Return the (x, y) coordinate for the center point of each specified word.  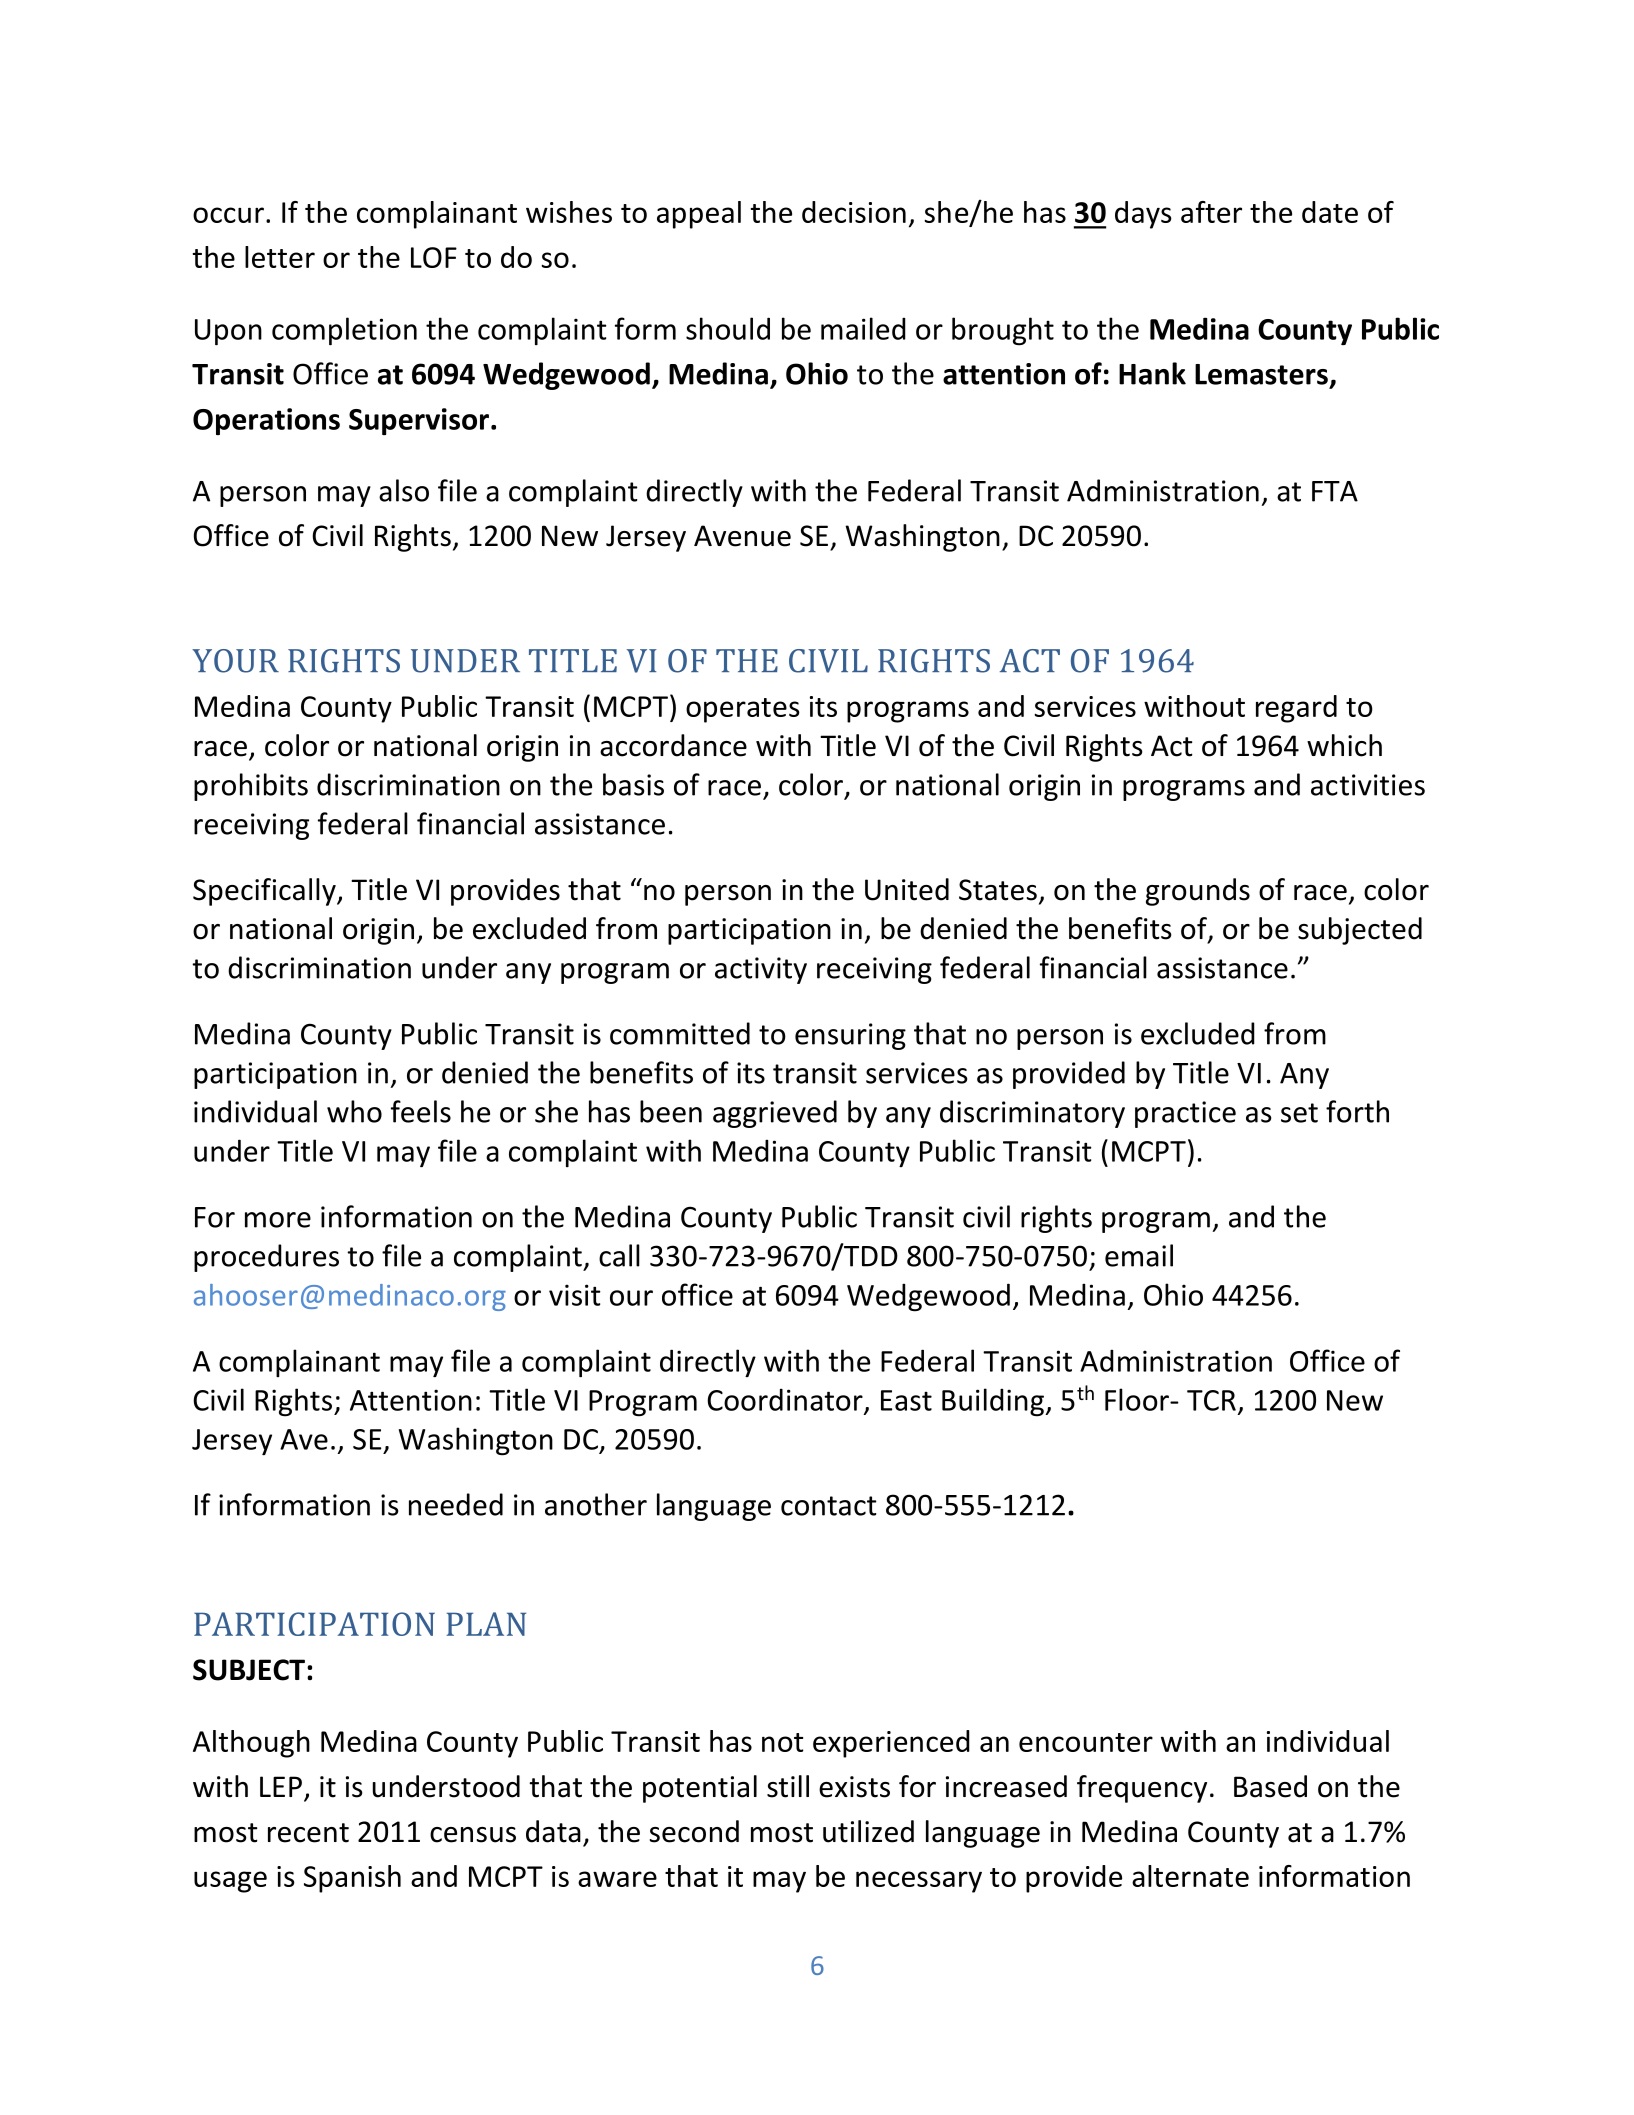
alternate (1190, 1876)
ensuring (850, 1036)
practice (1185, 1114)
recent (308, 1833)
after (1211, 212)
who (354, 1111)
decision (854, 212)
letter (280, 257)
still (788, 1786)
